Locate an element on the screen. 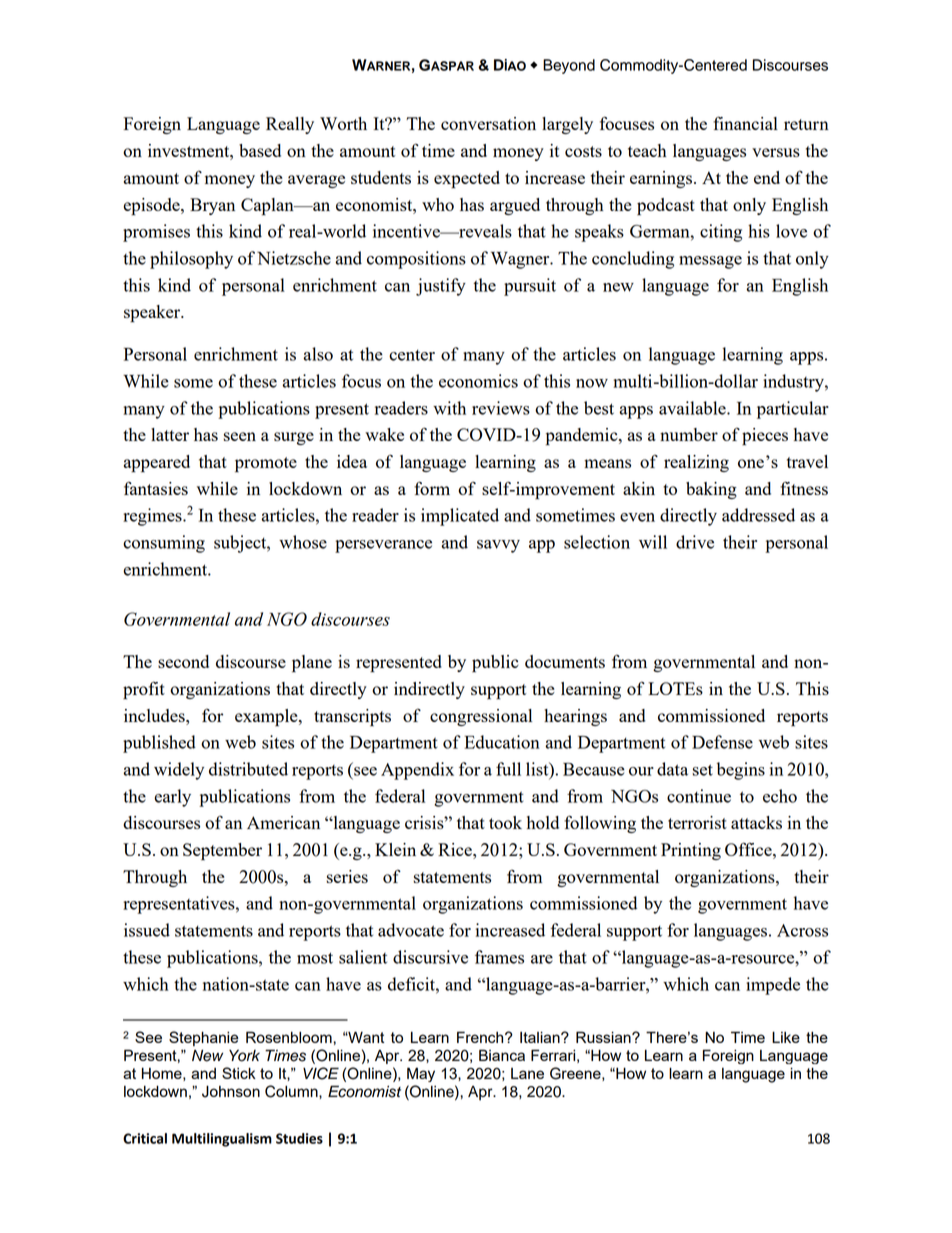 The width and height of the screenshot is (952, 1233). based is located at coordinates (260, 150).
